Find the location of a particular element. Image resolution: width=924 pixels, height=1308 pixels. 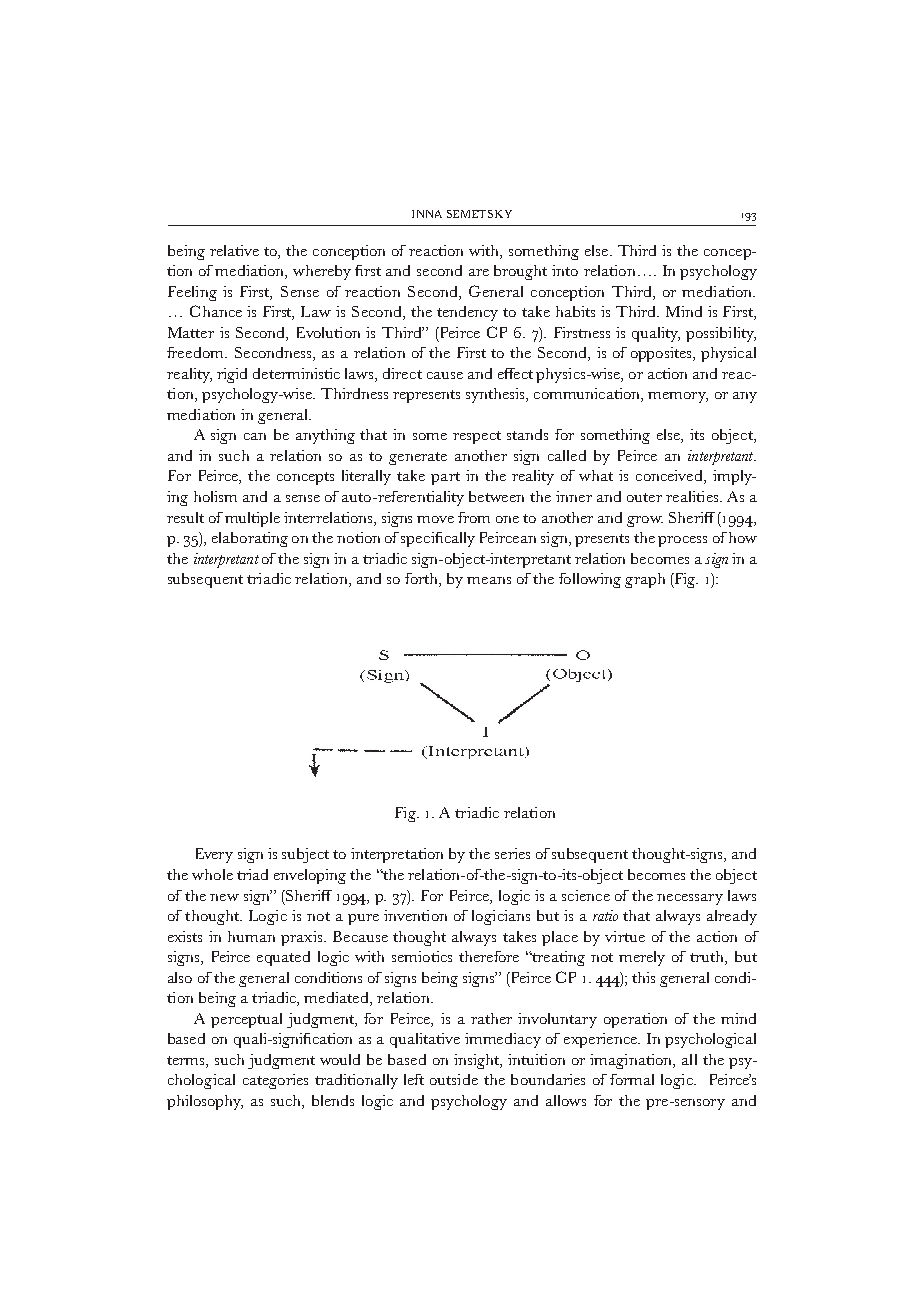

formal is located at coordinates (632, 1079).
